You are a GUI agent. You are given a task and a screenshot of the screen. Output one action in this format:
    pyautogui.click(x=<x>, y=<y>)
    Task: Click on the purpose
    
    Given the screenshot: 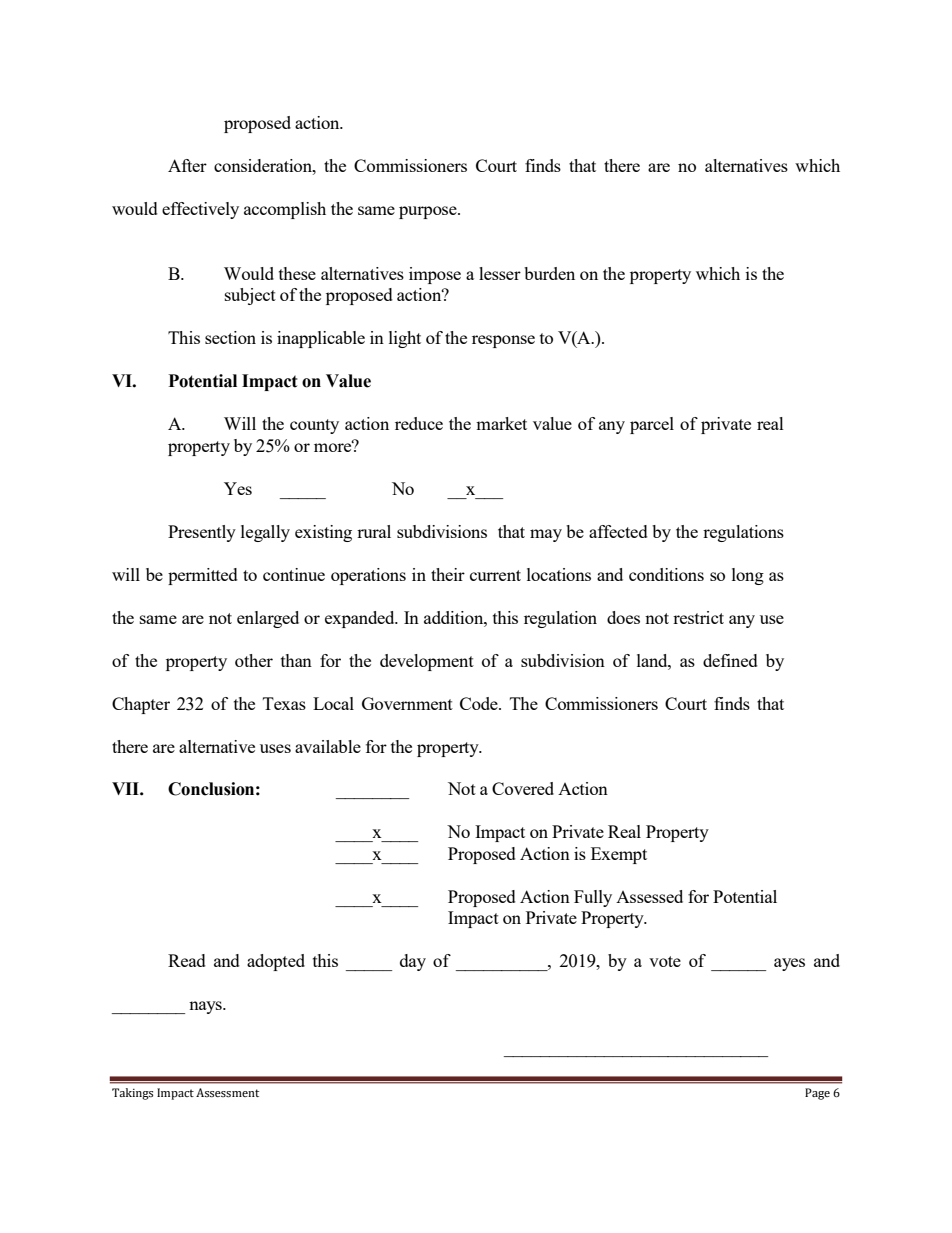 What is the action you would take?
    pyautogui.click(x=429, y=212)
